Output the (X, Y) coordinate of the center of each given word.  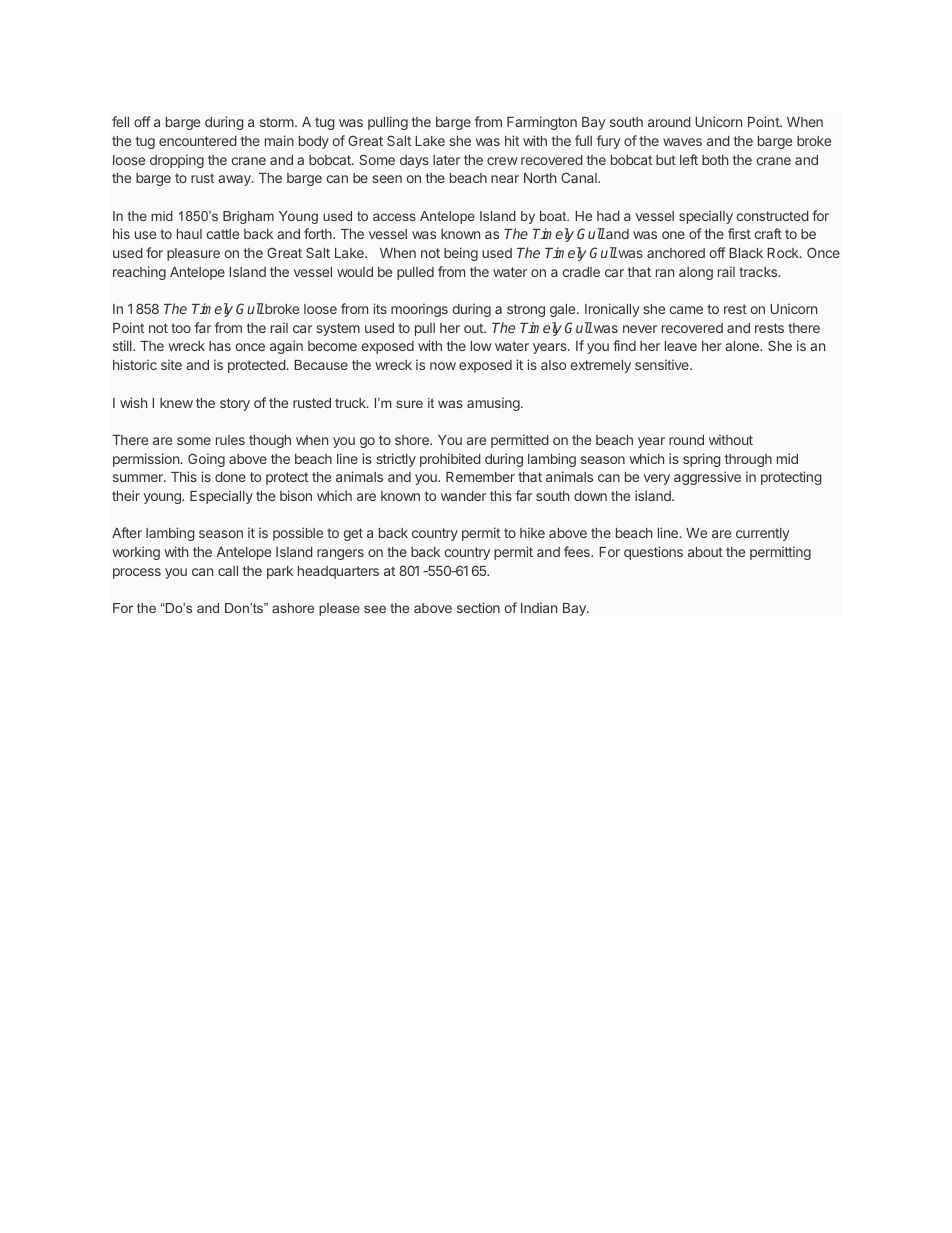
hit (512, 140)
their (126, 495)
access (394, 217)
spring (702, 460)
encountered (198, 141)
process (137, 573)
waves (682, 142)
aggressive (707, 478)
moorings (419, 310)
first (739, 233)
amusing (494, 404)
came (686, 310)
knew (176, 403)
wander (463, 496)
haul (189, 234)
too (181, 328)
